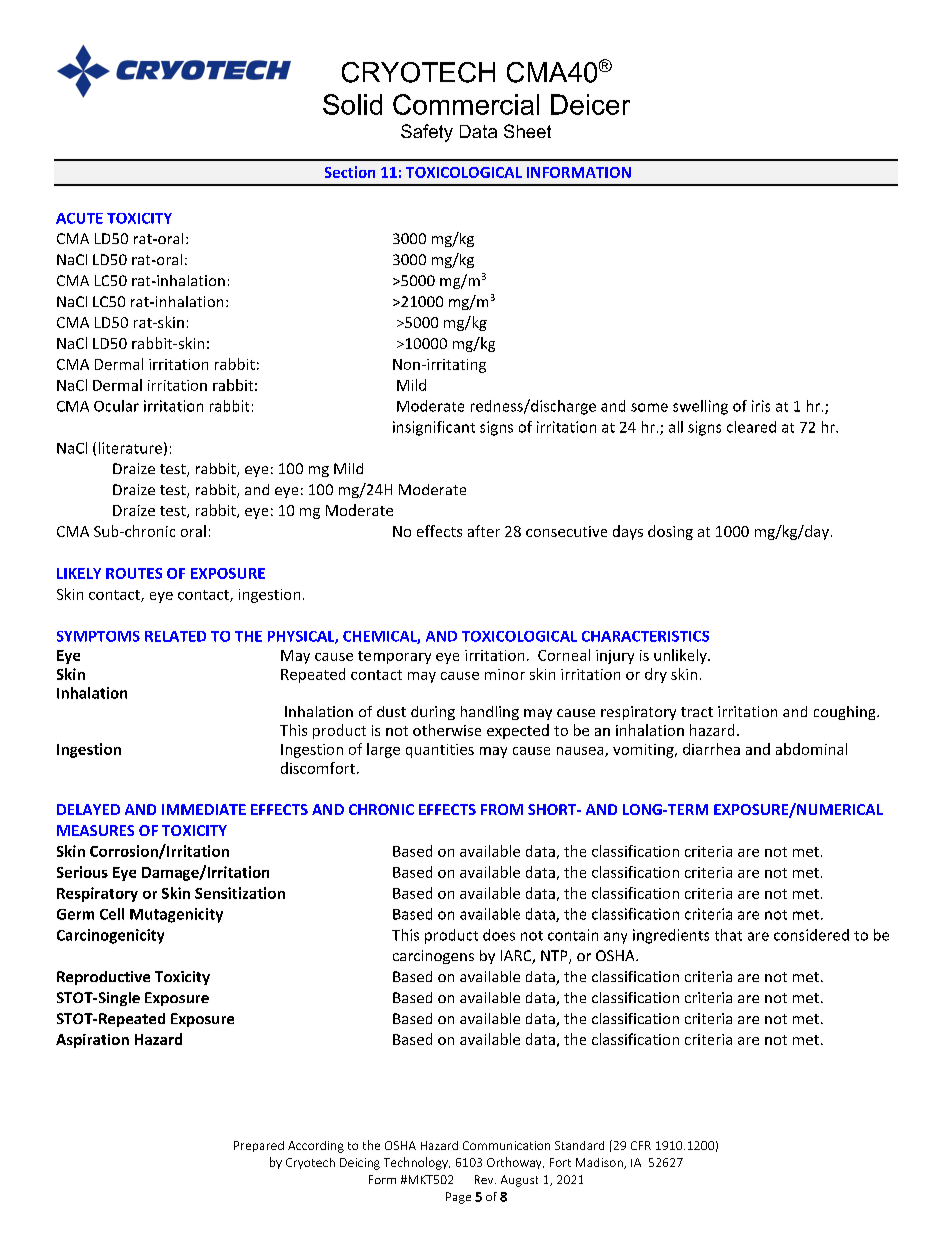  What do you see at coordinates (641, 1145) in the image?
I see `CFR` at bounding box center [641, 1145].
